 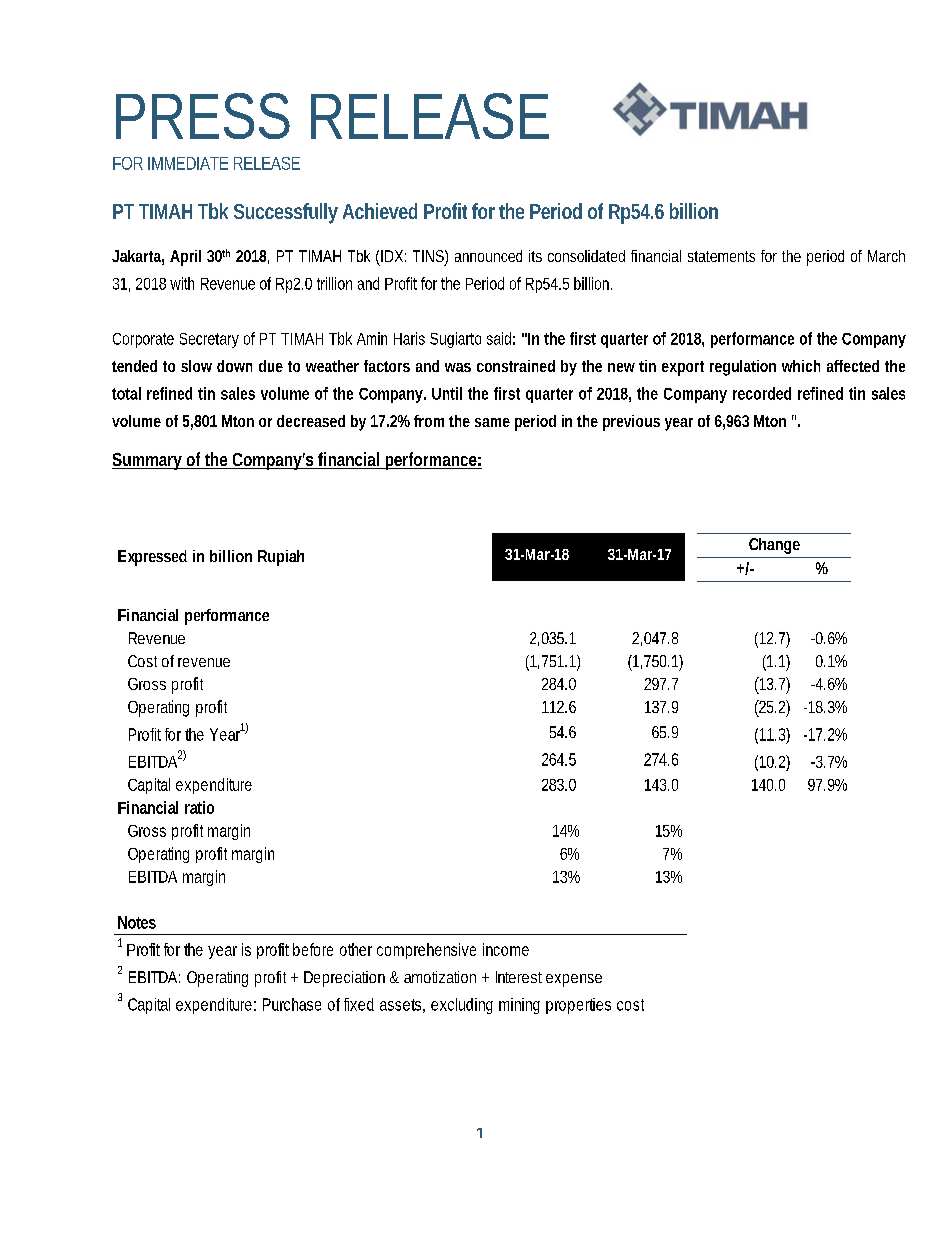 I want to click on previous, so click(x=631, y=423).
